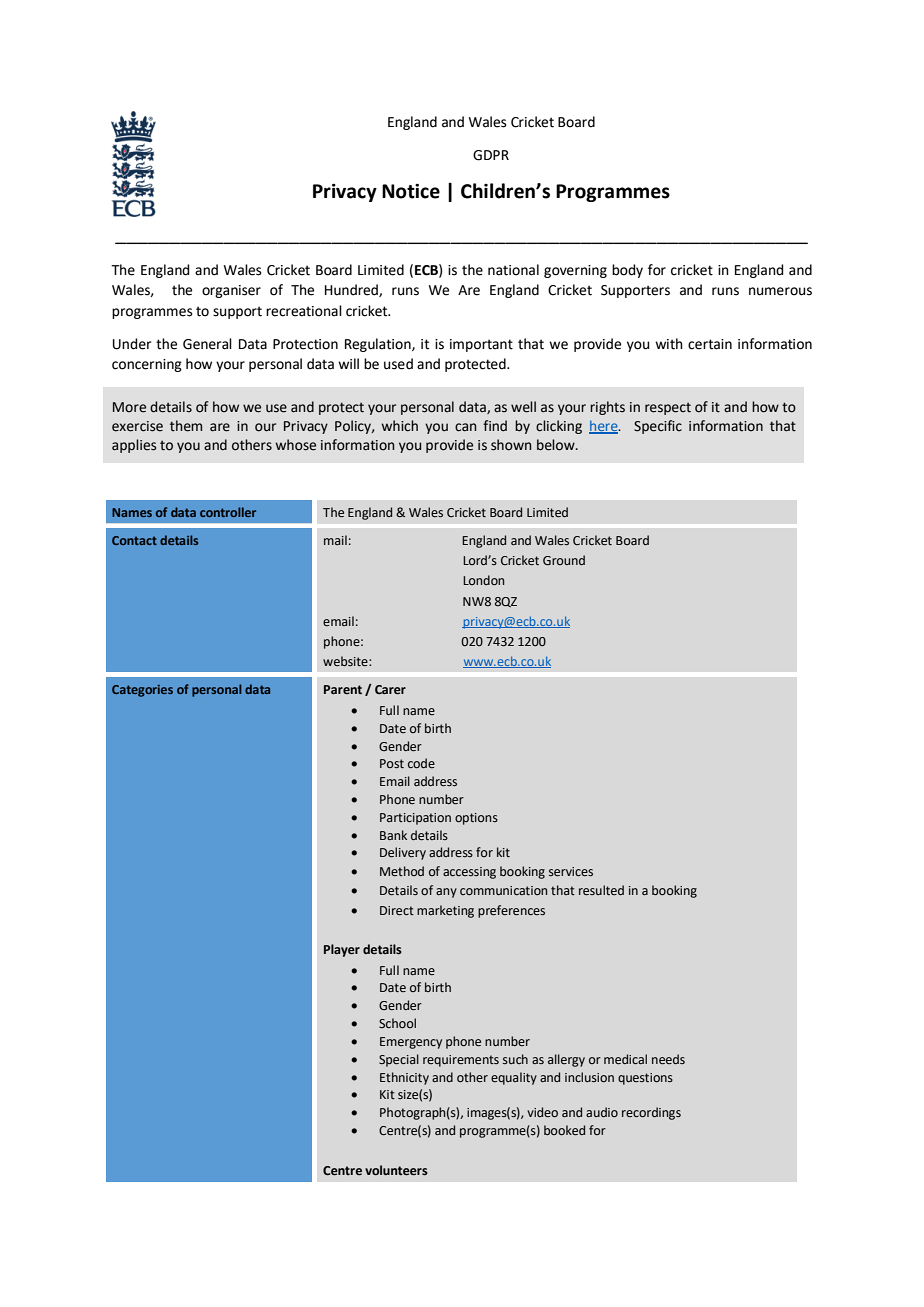 The image size is (924, 1307). Describe the element at coordinates (228, 512) in the screenshot. I see `controller` at that location.
